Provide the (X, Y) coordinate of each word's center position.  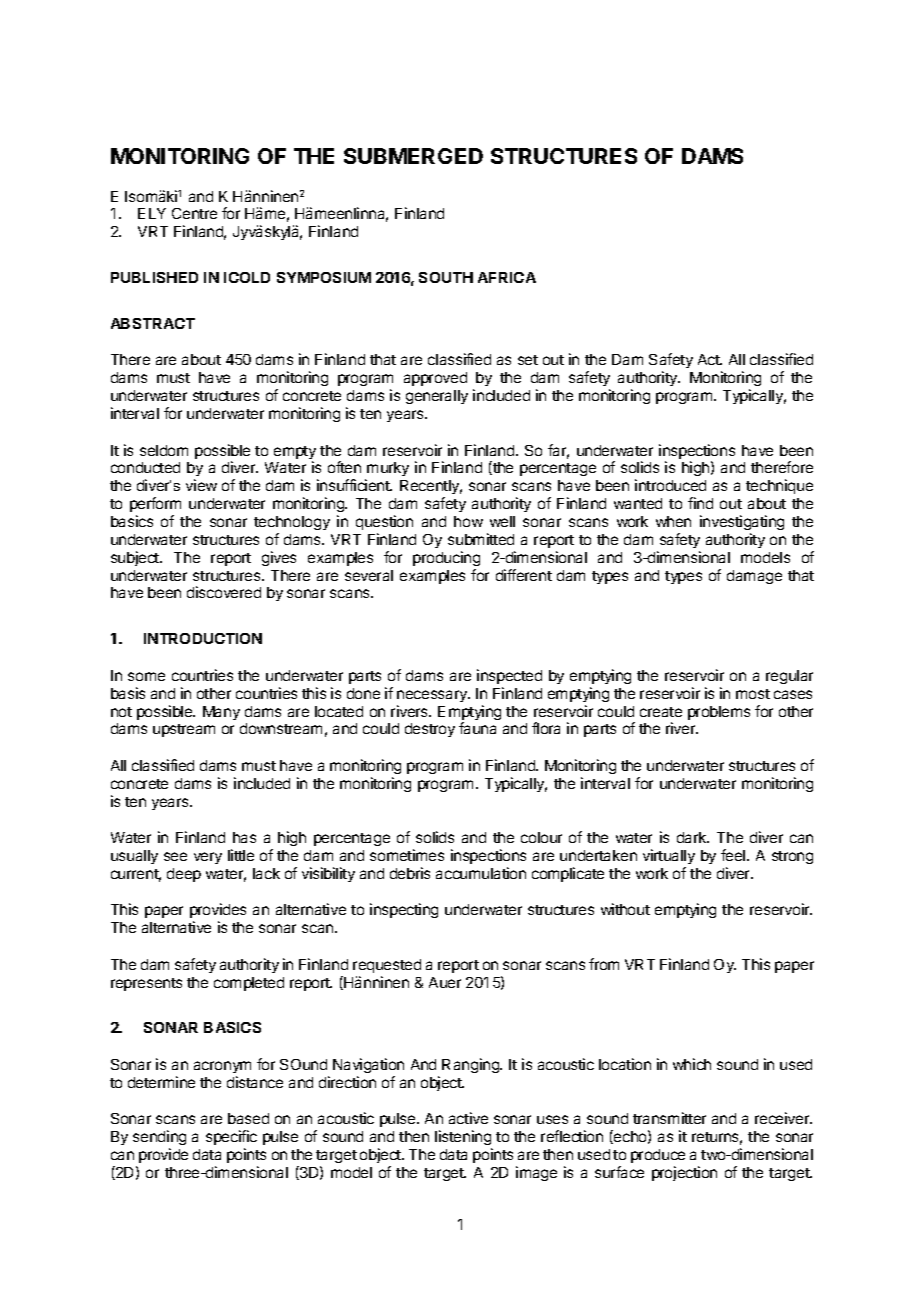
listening (463, 1139)
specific (231, 1137)
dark (693, 837)
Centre (194, 213)
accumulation (481, 873)
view (201, 485)
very (208, 858)
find (700, 503)
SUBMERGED (413, 156)
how (468, 521)
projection (684, 1173)
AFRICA (507, 277)
